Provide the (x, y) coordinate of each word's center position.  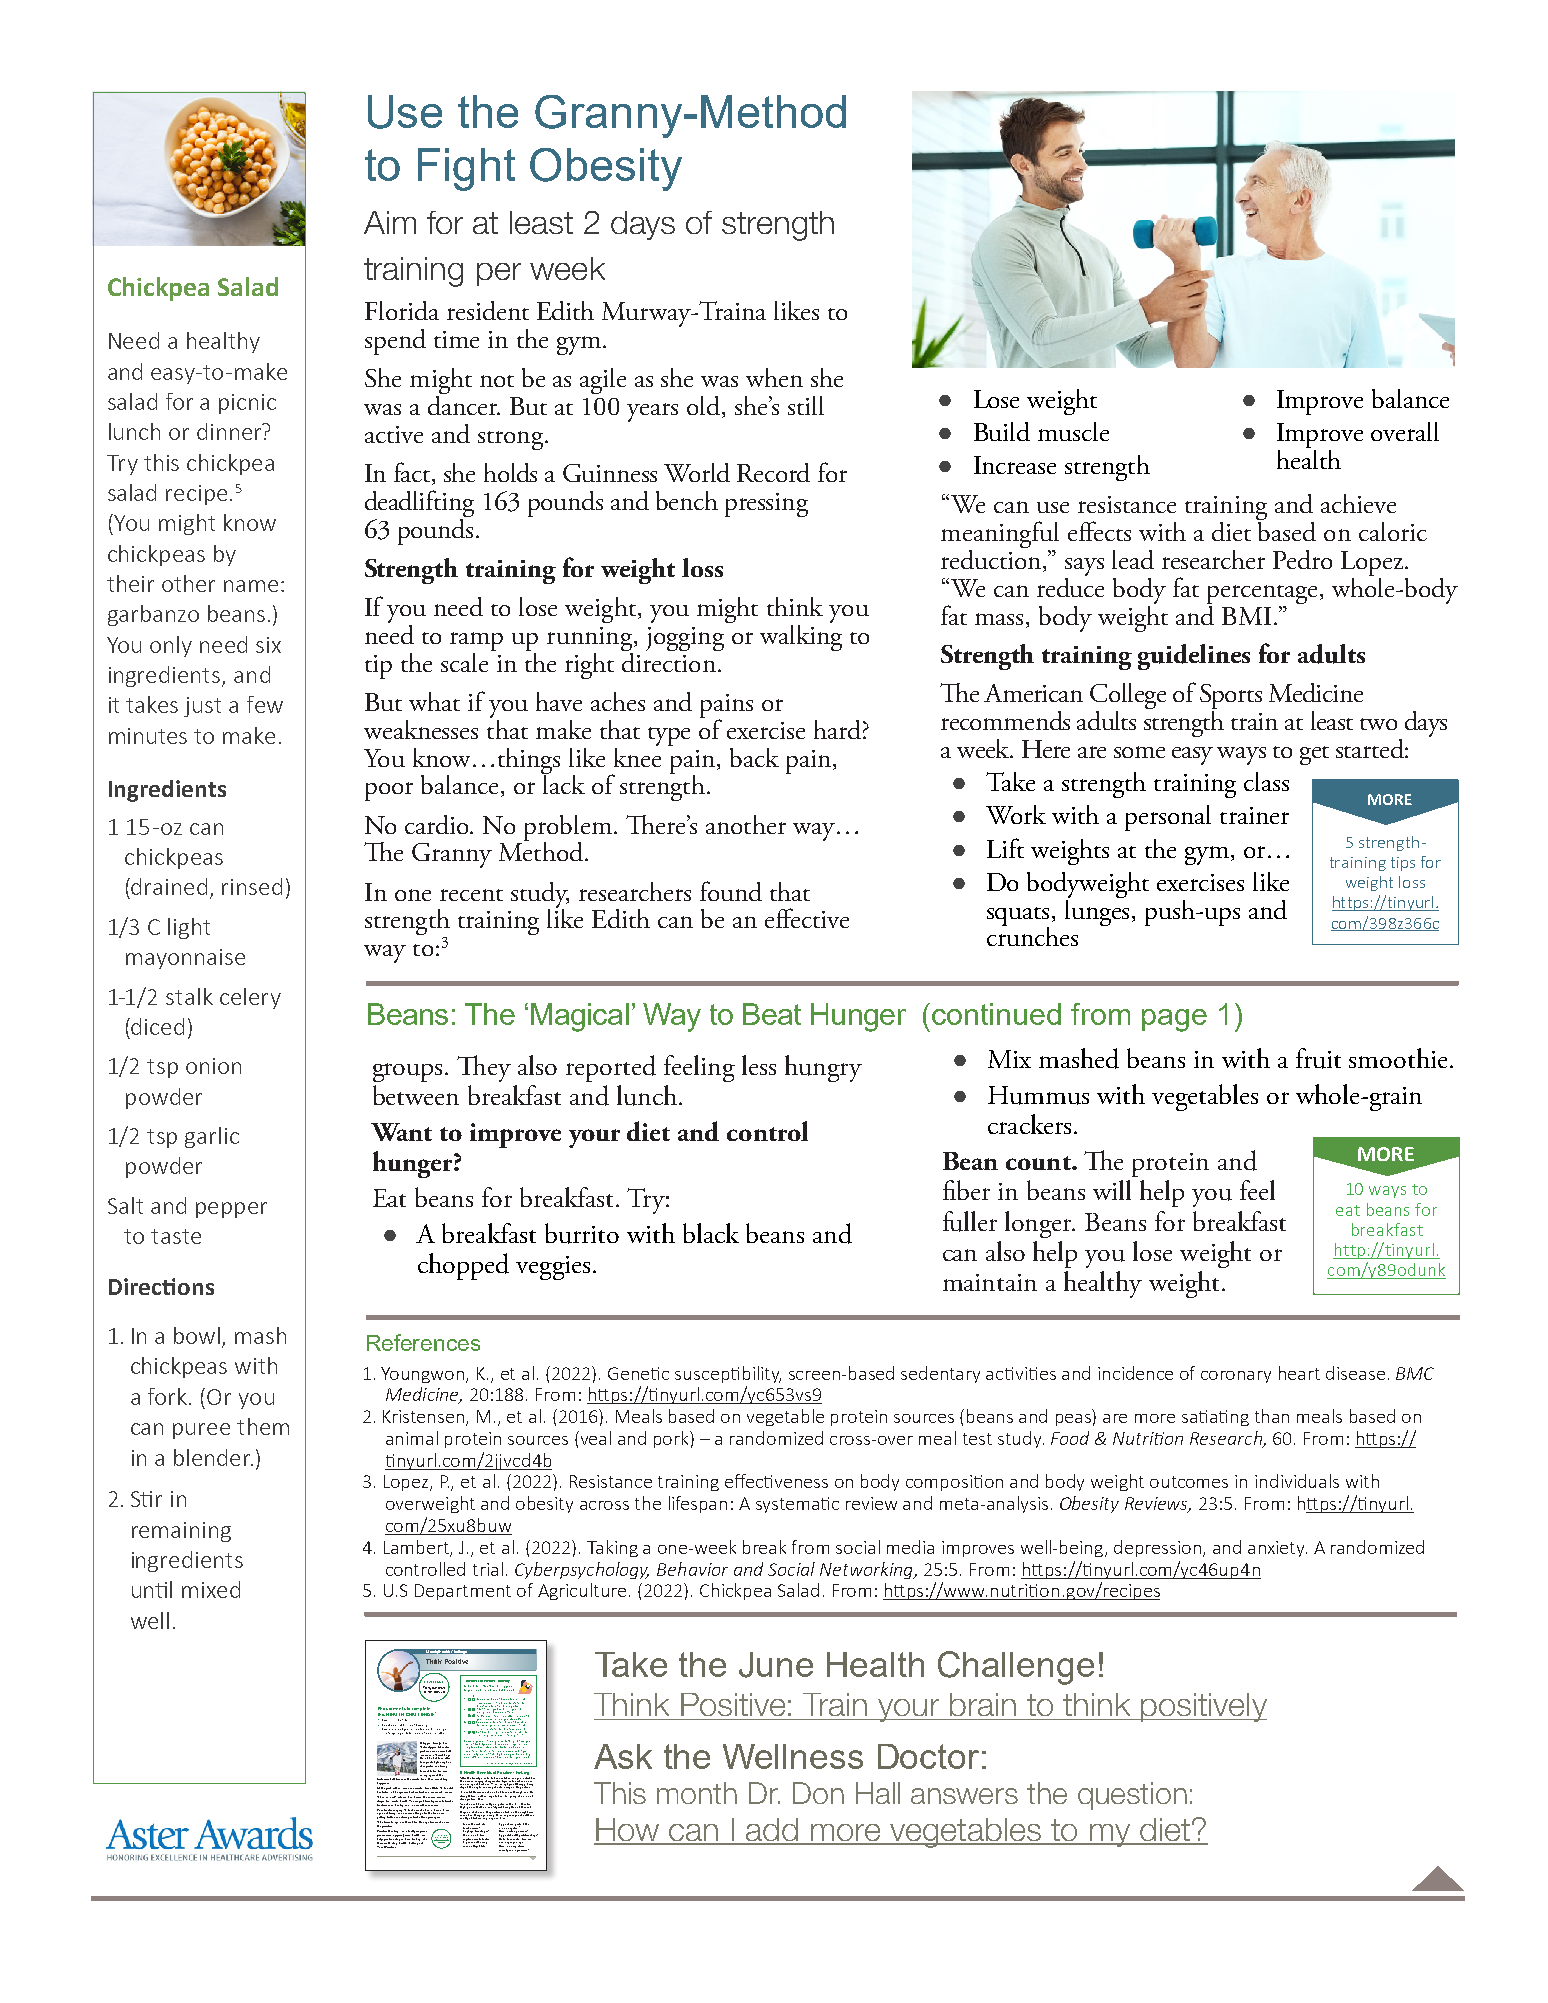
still (806, 405)
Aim (390, 222)
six (268, 645)
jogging (685, 639)
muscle (1073, 431)
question (1132, 1796)
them (263, 1426)
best (380, 1779)
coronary (1236, 1377)
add (772, 1831)
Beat (772, 1014)
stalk (189, 996)
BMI (1246, 616)
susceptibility (728, 1374)
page (1174, 1020)
